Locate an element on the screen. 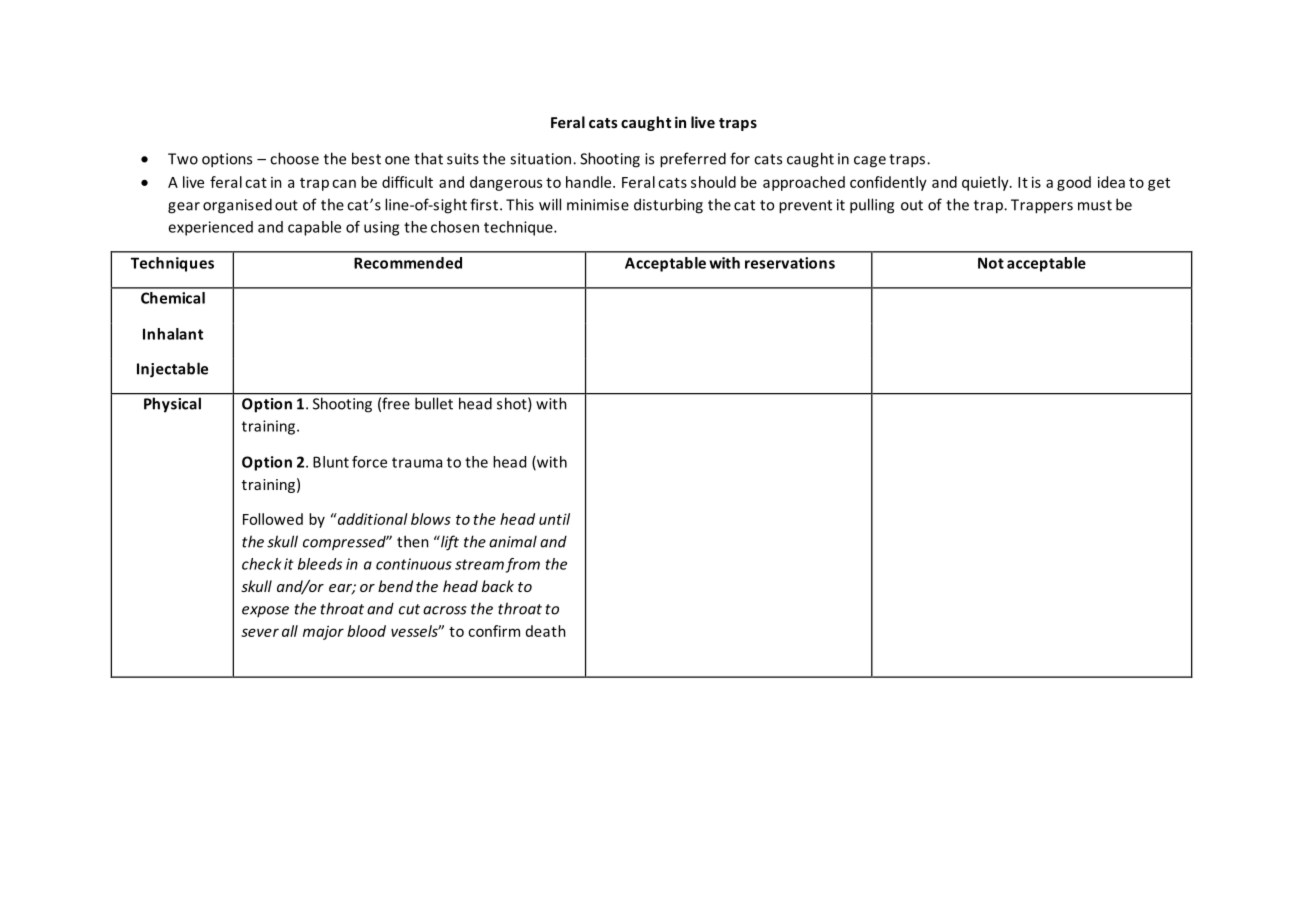 The width and height of the screenshot is (1308, 924). good is located at coordinates (1074, 183).
